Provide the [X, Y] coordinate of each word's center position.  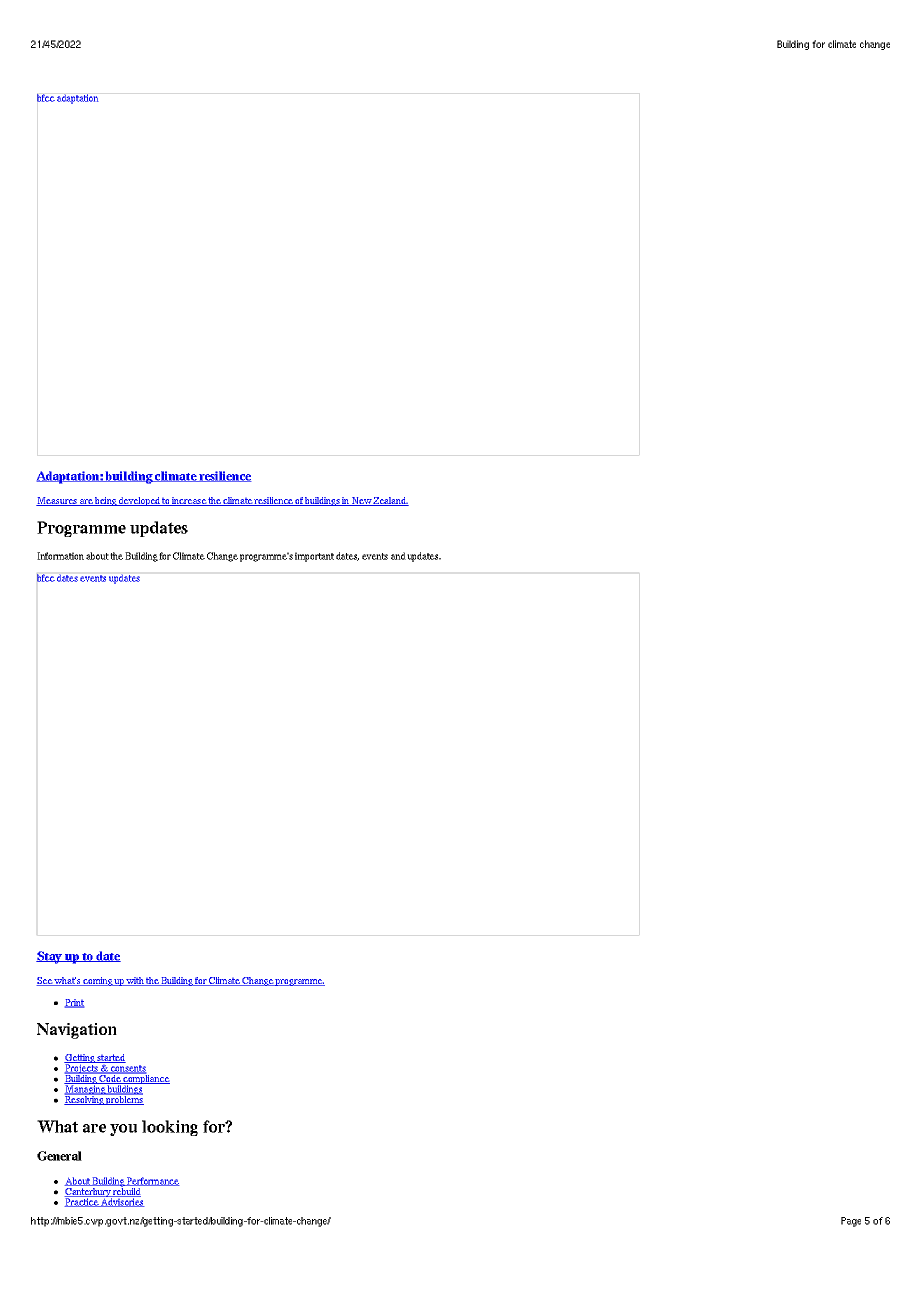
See [45, 981]
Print [74, 1003]
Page [851, 1222]
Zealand [390, 501]
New [361, 501]
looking [170, 1128]
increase [189, 501]
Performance [152, 1181]
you [123, 1130]
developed [140, 501]
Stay [50, 957]
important [314, 557]
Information [60, 556]
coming [98, 981]
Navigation [77, 1031]
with [135, 981]
